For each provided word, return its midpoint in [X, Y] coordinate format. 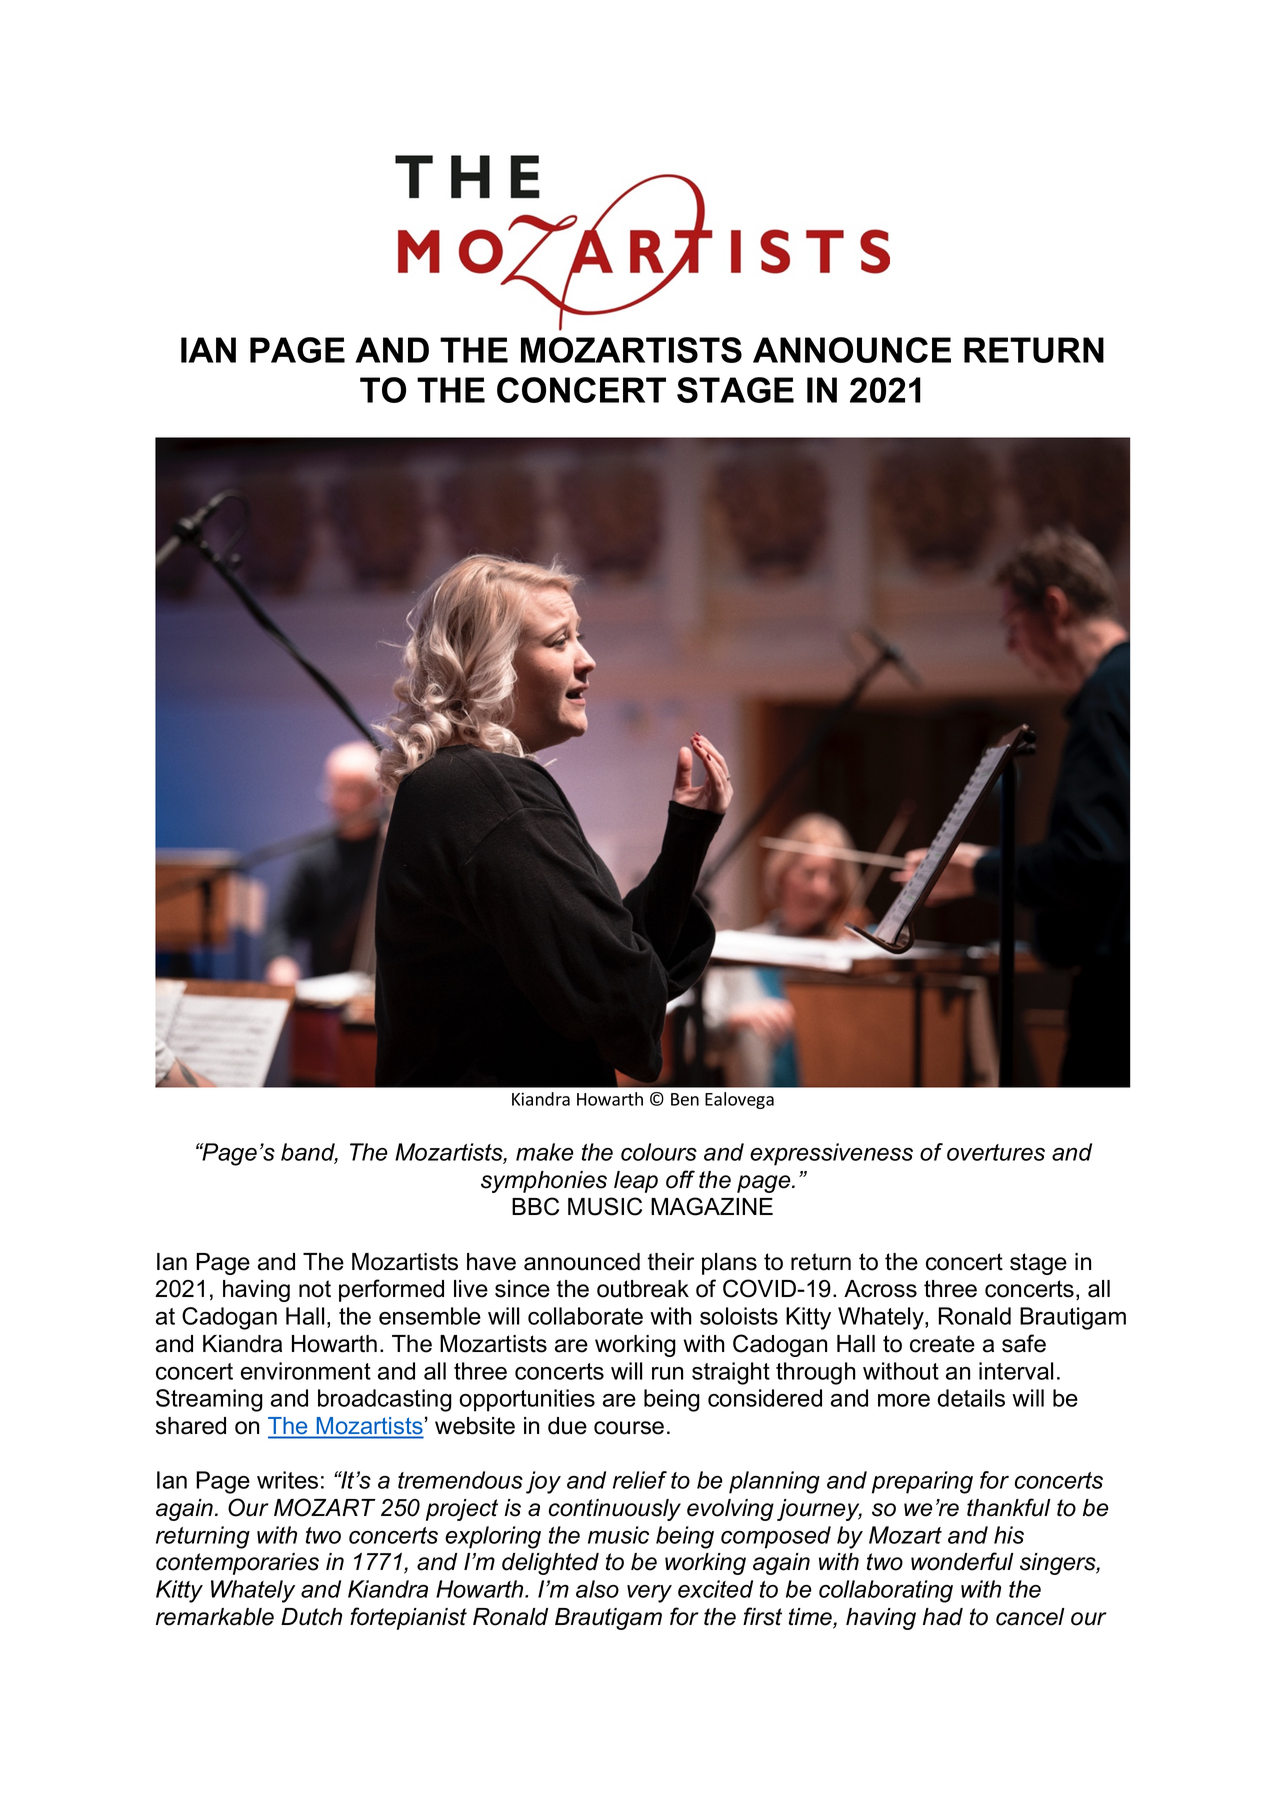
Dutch [311, 1617]
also [597, 1589]
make [545, 1152]
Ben [685, 1099]
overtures [996, 1152]
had [943, 1617]
